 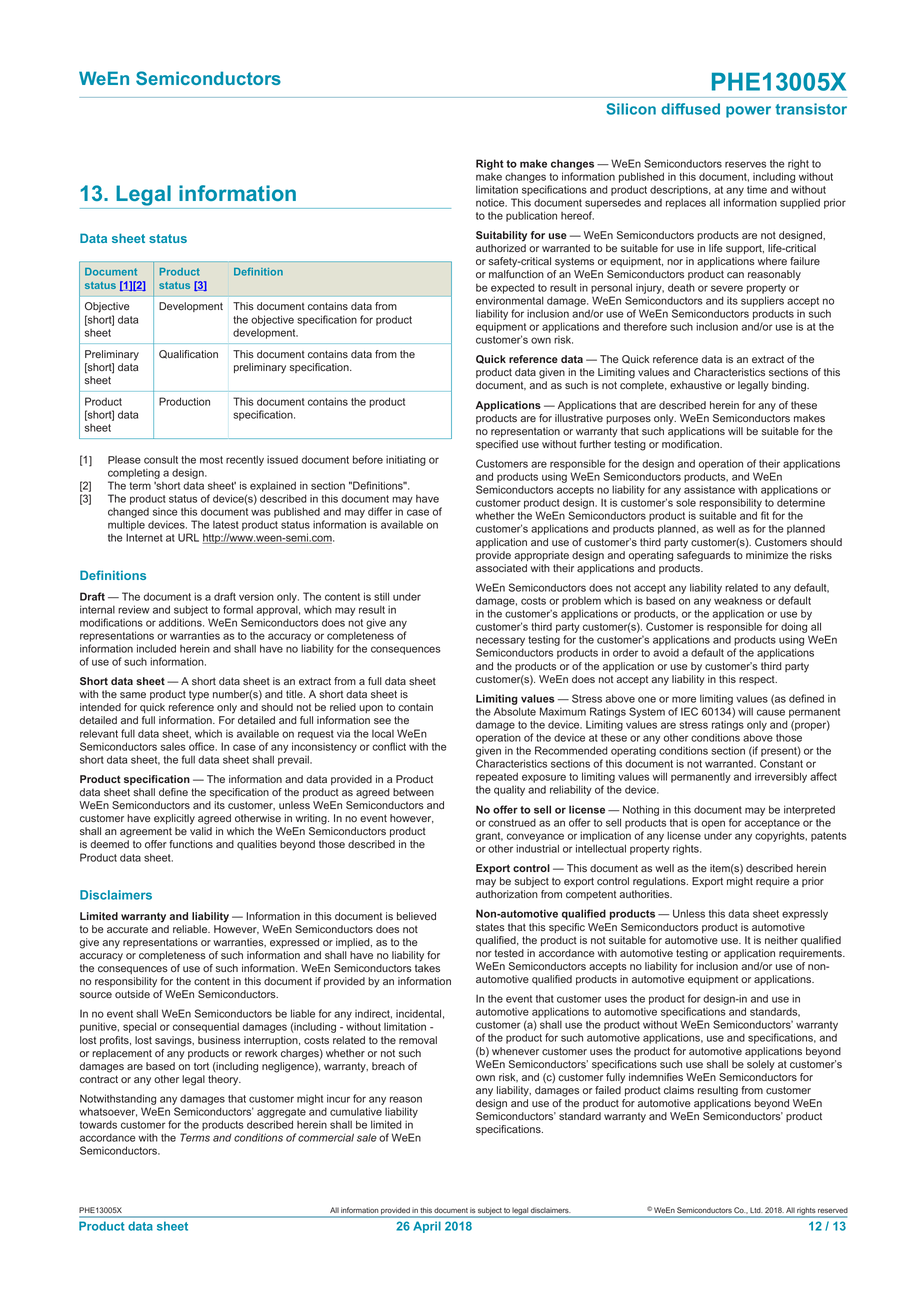 What do you see at coordinates (758, 680) in the screenshot?
I see `respect` at bounding box center [758, 680].
